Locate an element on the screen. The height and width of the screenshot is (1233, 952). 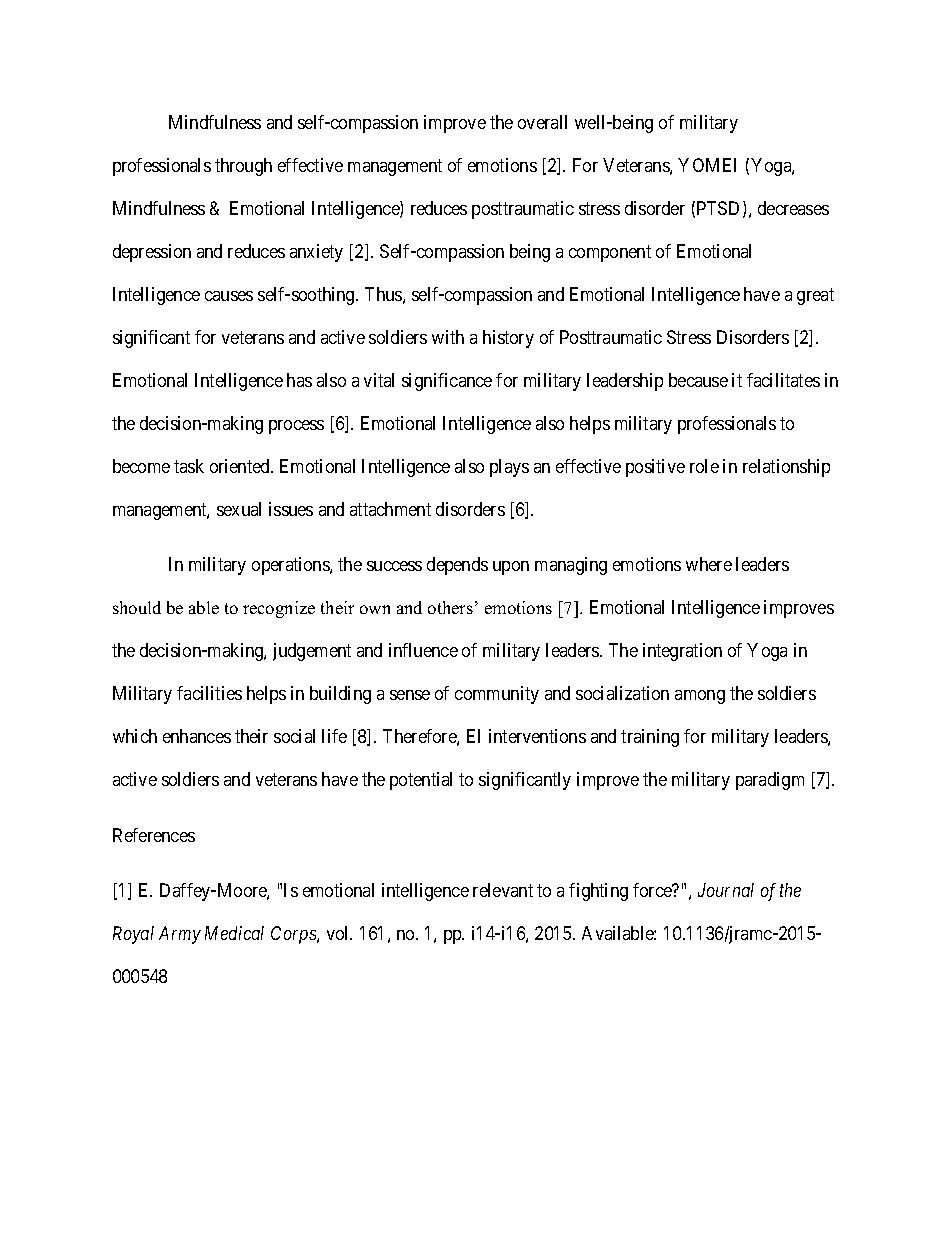
because is located at coordinates (698, 380).
